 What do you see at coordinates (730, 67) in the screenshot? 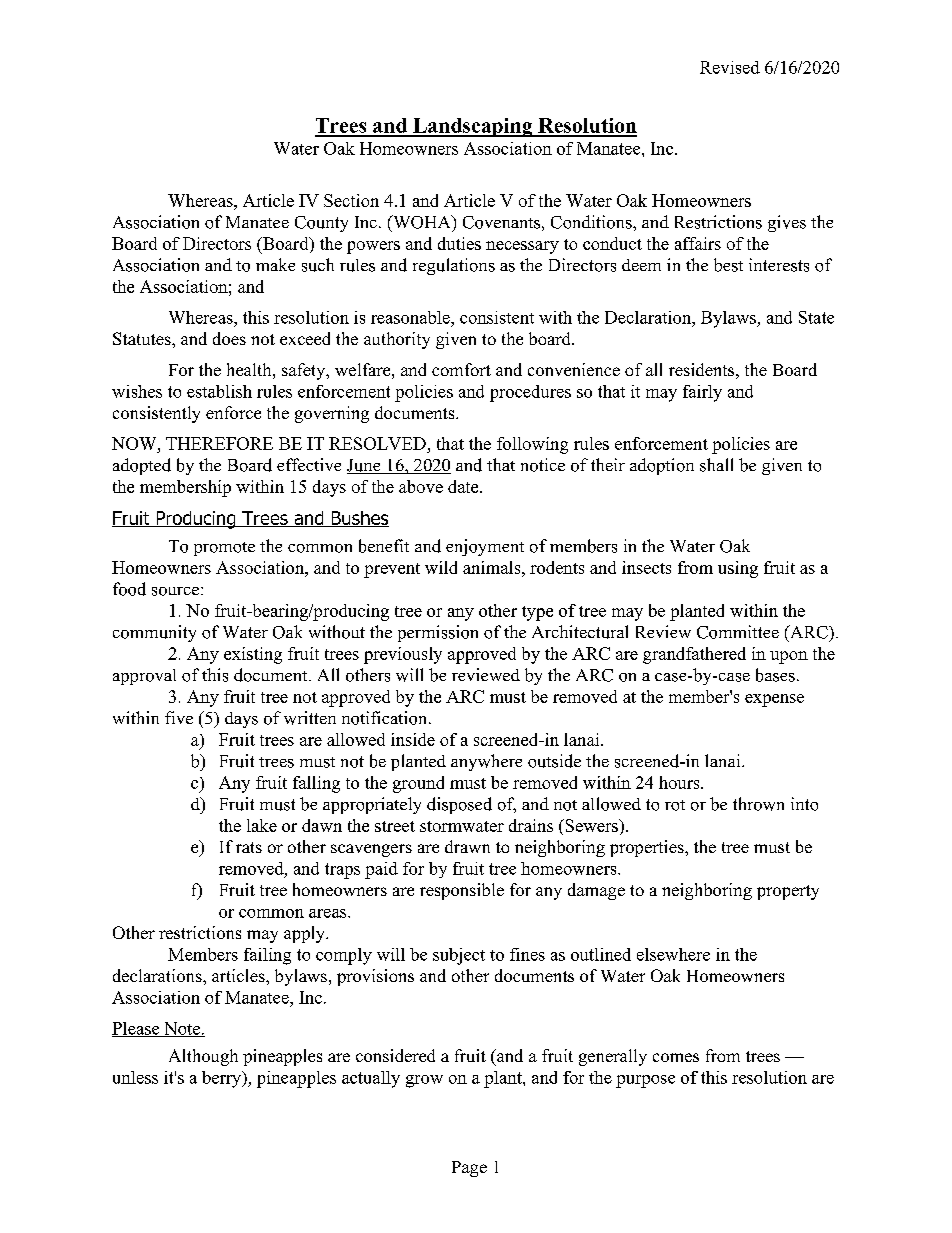
I see `Revised` at bounding box center [730, 67].
